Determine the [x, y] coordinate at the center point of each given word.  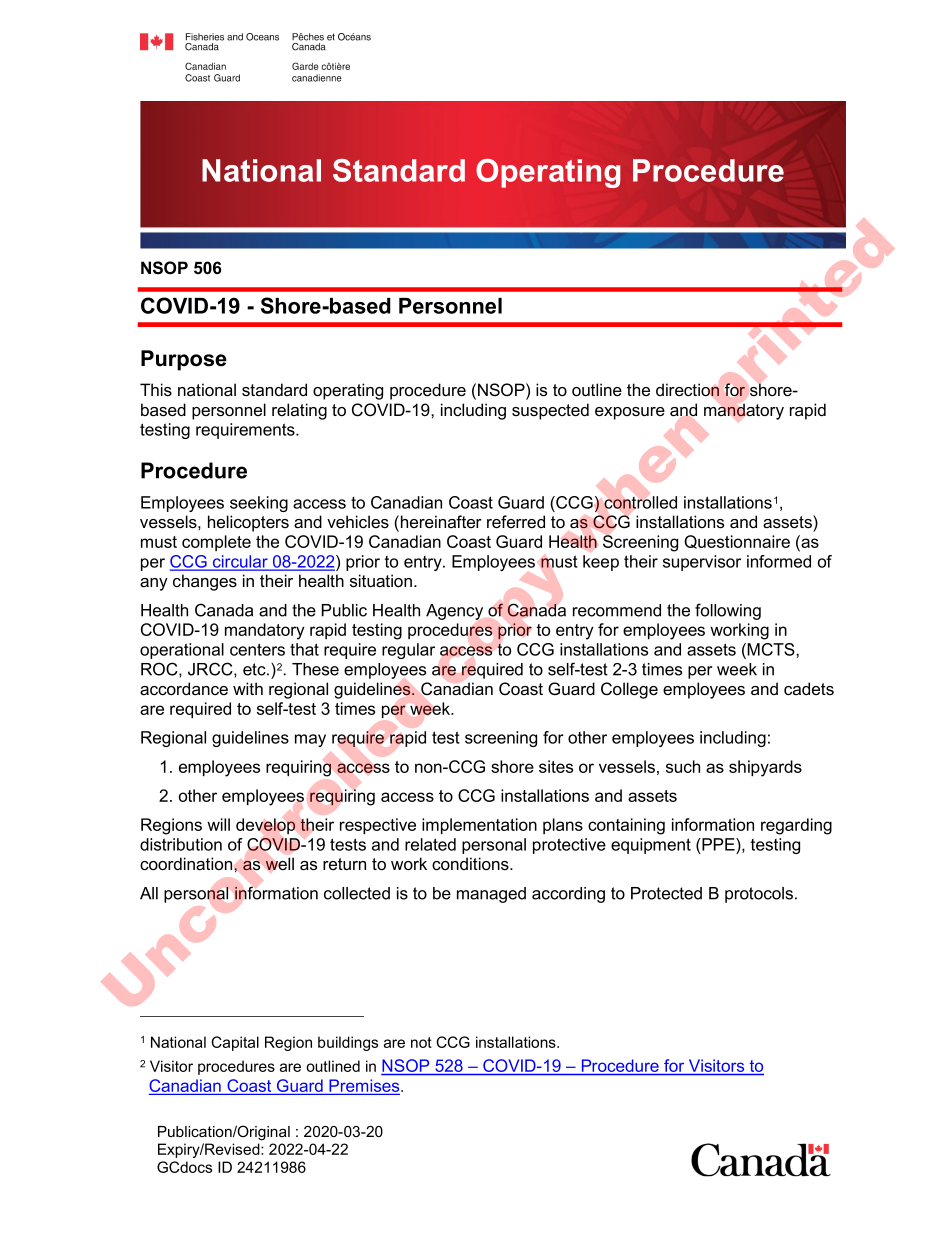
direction [687, 389]
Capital [235, 1043]
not [421, 1042]
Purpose [184, 360]
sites [556, 766]
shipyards [765, 768]
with [248, 688]
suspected [550, 411]
